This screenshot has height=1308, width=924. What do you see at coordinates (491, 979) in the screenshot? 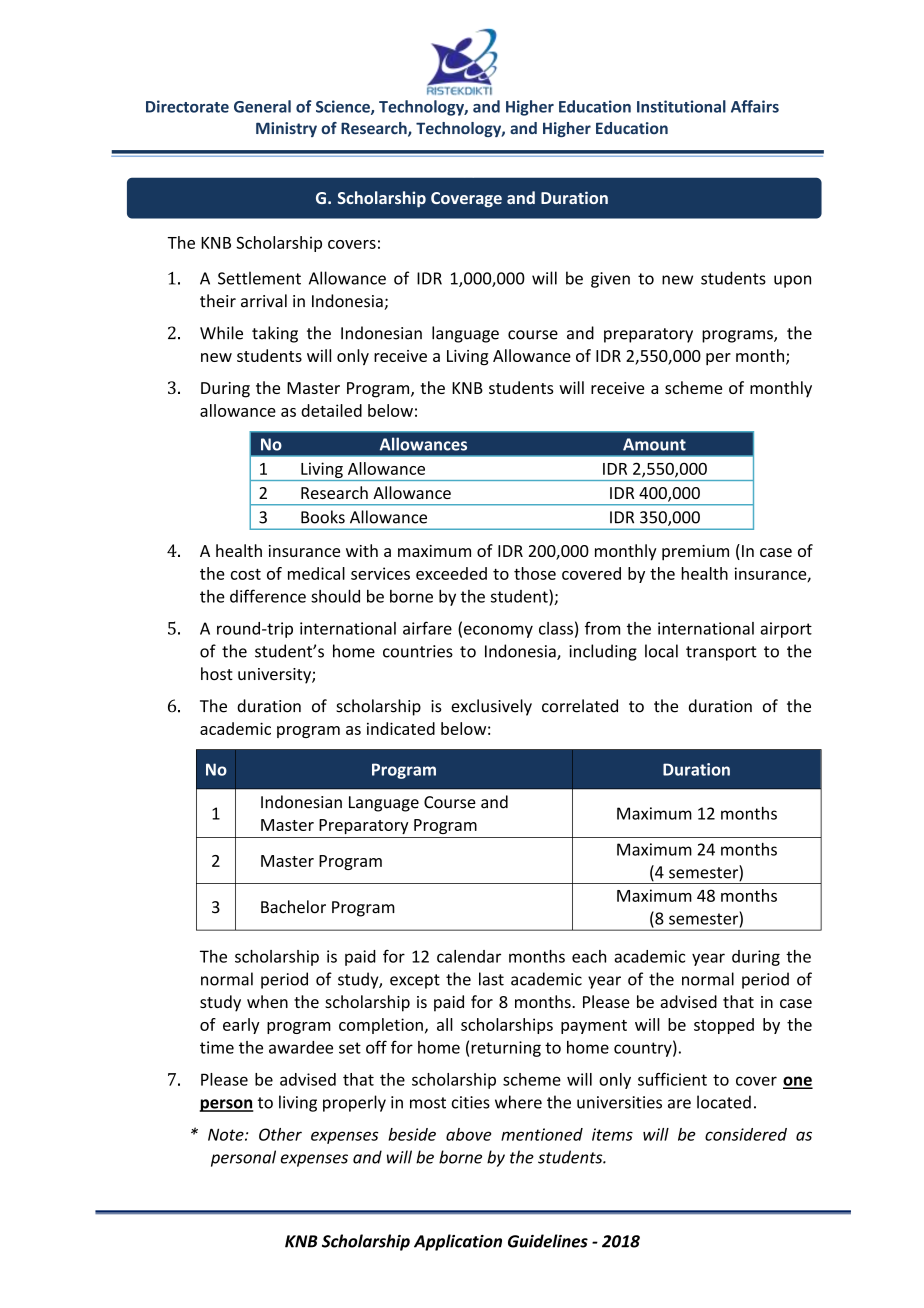
I see `last` at bounding box center [491, 979].
